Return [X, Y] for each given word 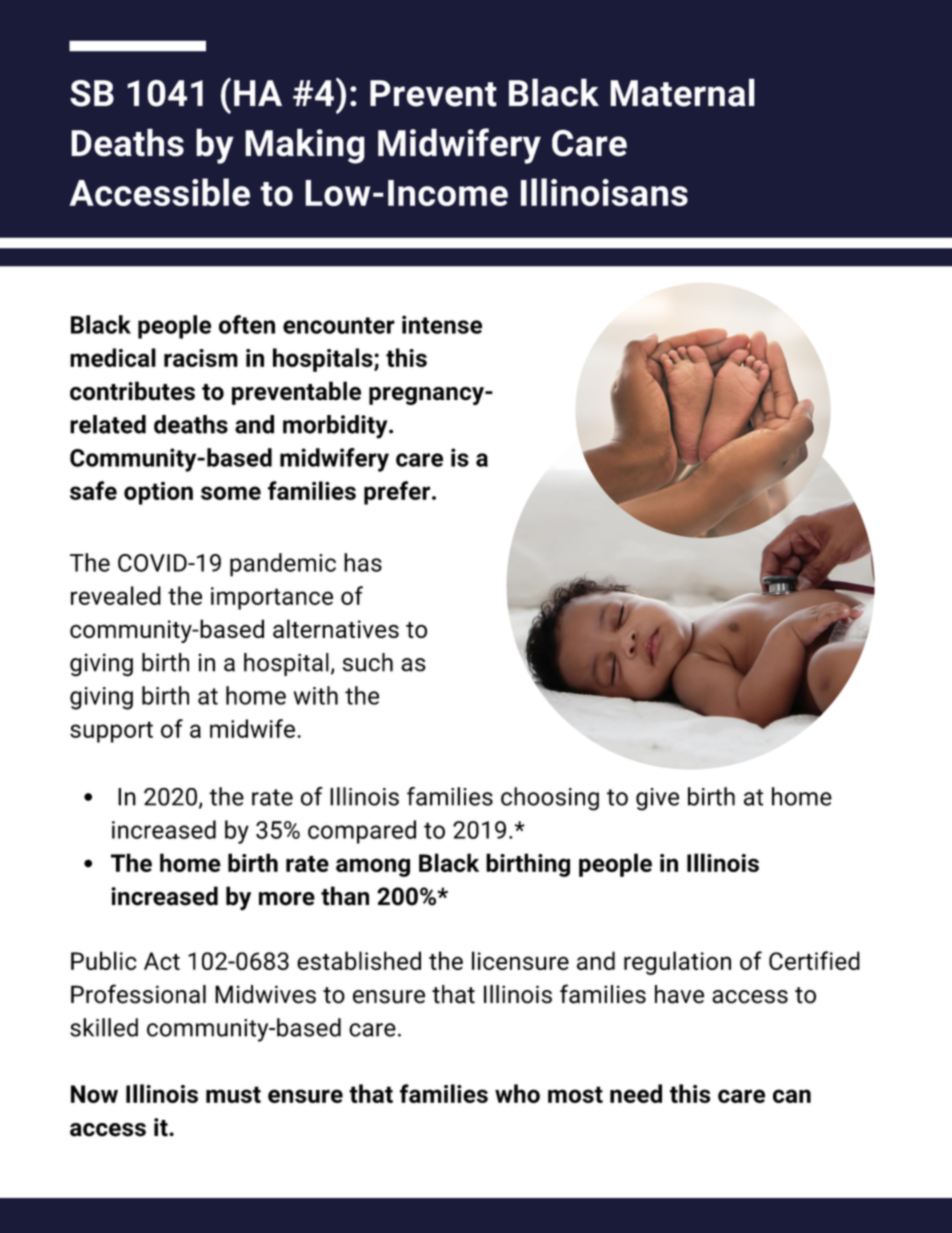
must [233, 1094]
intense [442, 324]
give [657, 799]
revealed [116, 595]
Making [305, 146]
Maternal [682, 92]
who [517, 1093]
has [363, 562]
